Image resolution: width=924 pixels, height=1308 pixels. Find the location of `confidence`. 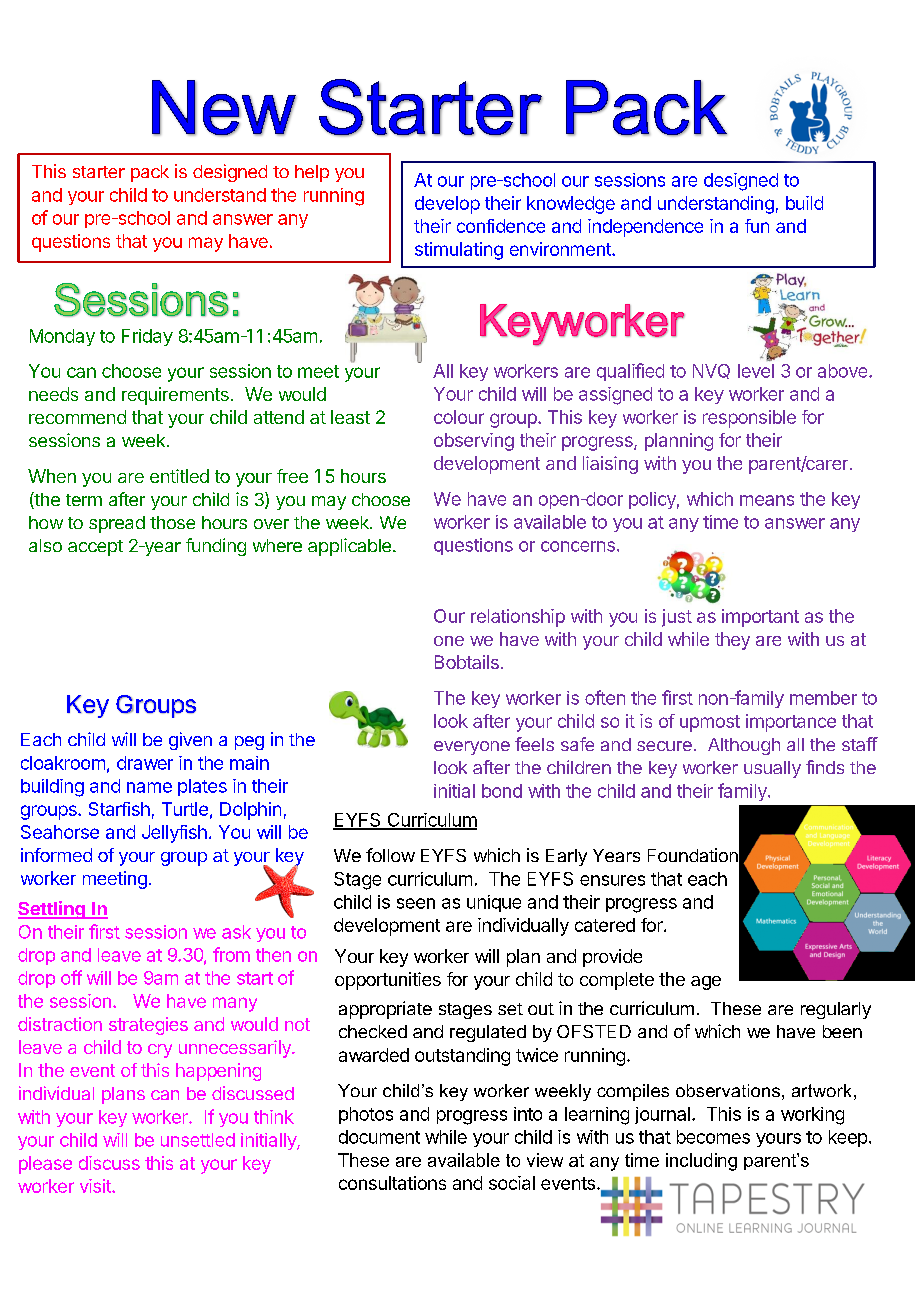

confidence is located at coordinates (501, 226).
